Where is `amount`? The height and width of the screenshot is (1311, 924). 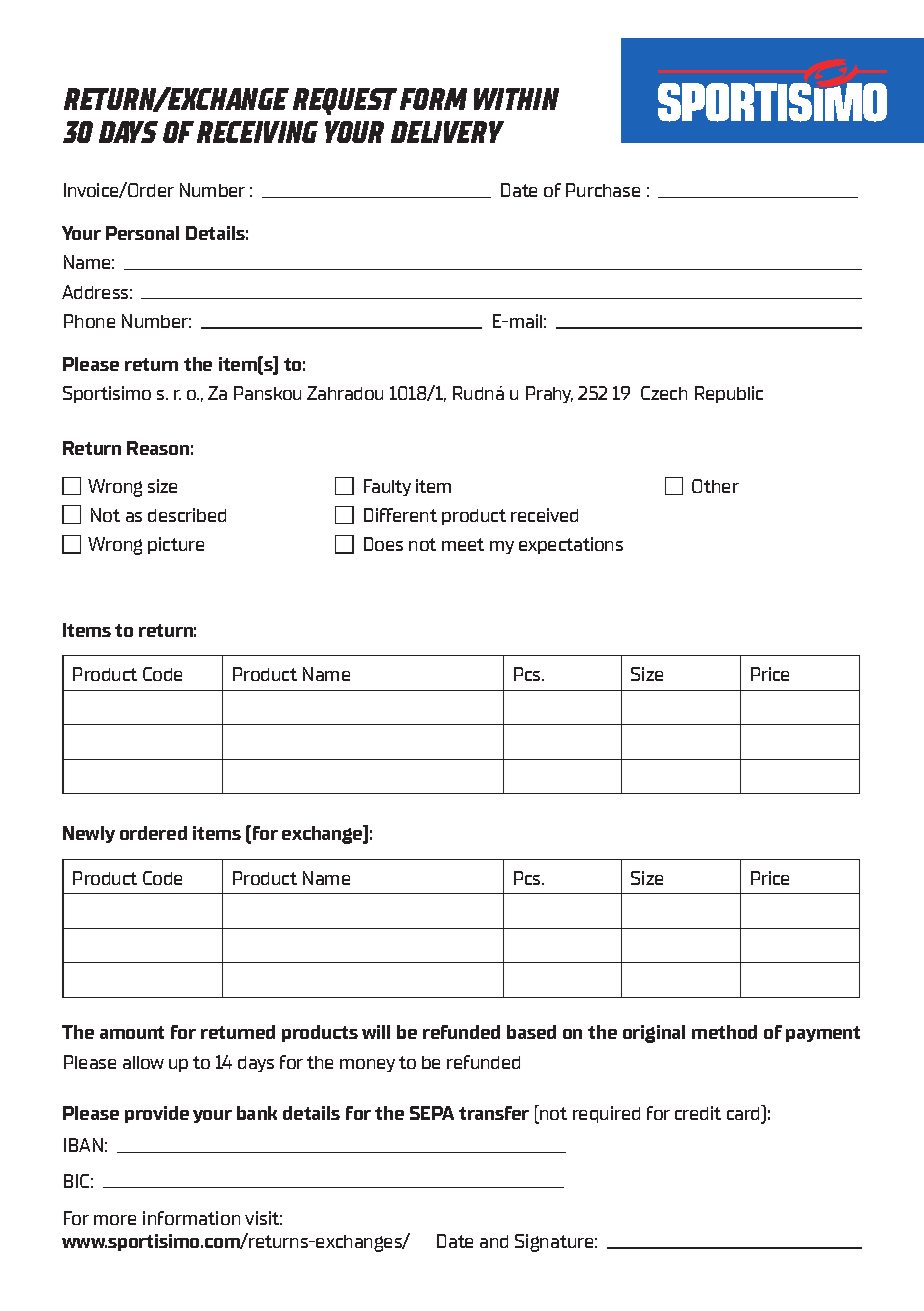 amount is located at coordinates (132, 1032).
